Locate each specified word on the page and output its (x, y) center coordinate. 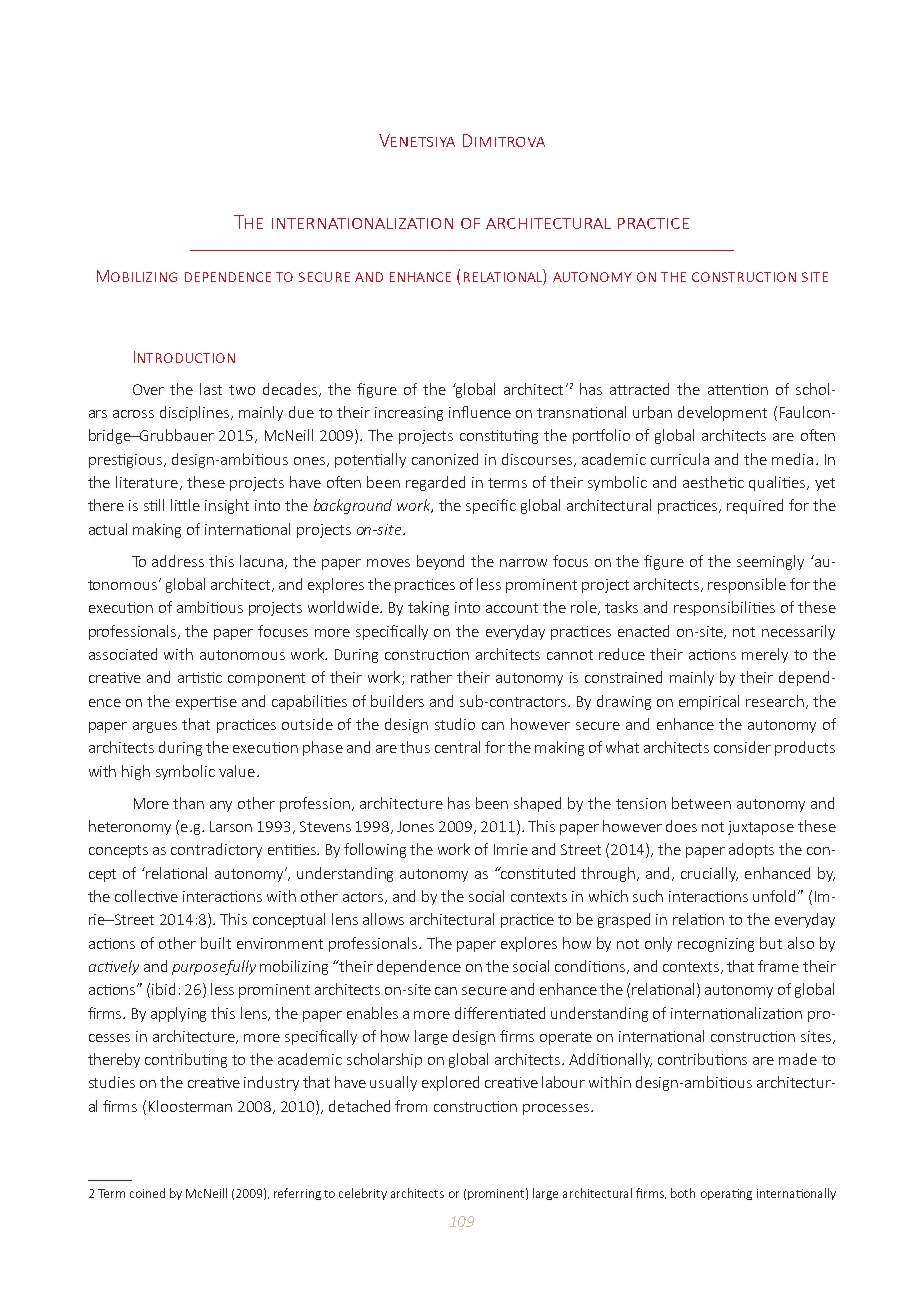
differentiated (500, 1013)
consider (742, 747)
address (178, 561)
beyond (440, 562)
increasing (409, 414)
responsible (747, 585)
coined (147, 1193)
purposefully (214, 967)
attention (738, 389)
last (211, 389)
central (457, 747)
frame (778, 966)
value (237, 771)
